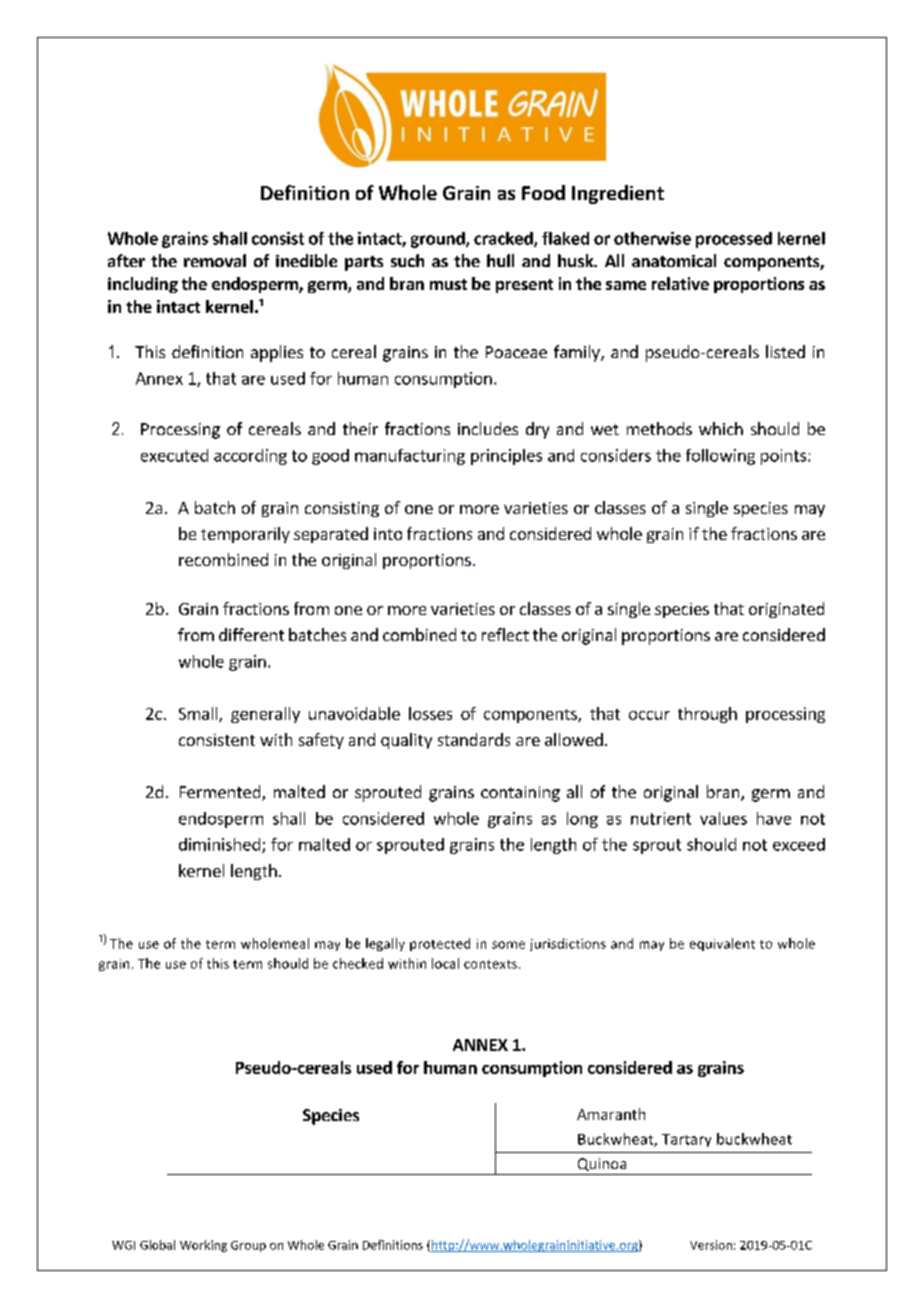 This document has width=924, height=1308. I want to click on checked, so click(358, 963).
